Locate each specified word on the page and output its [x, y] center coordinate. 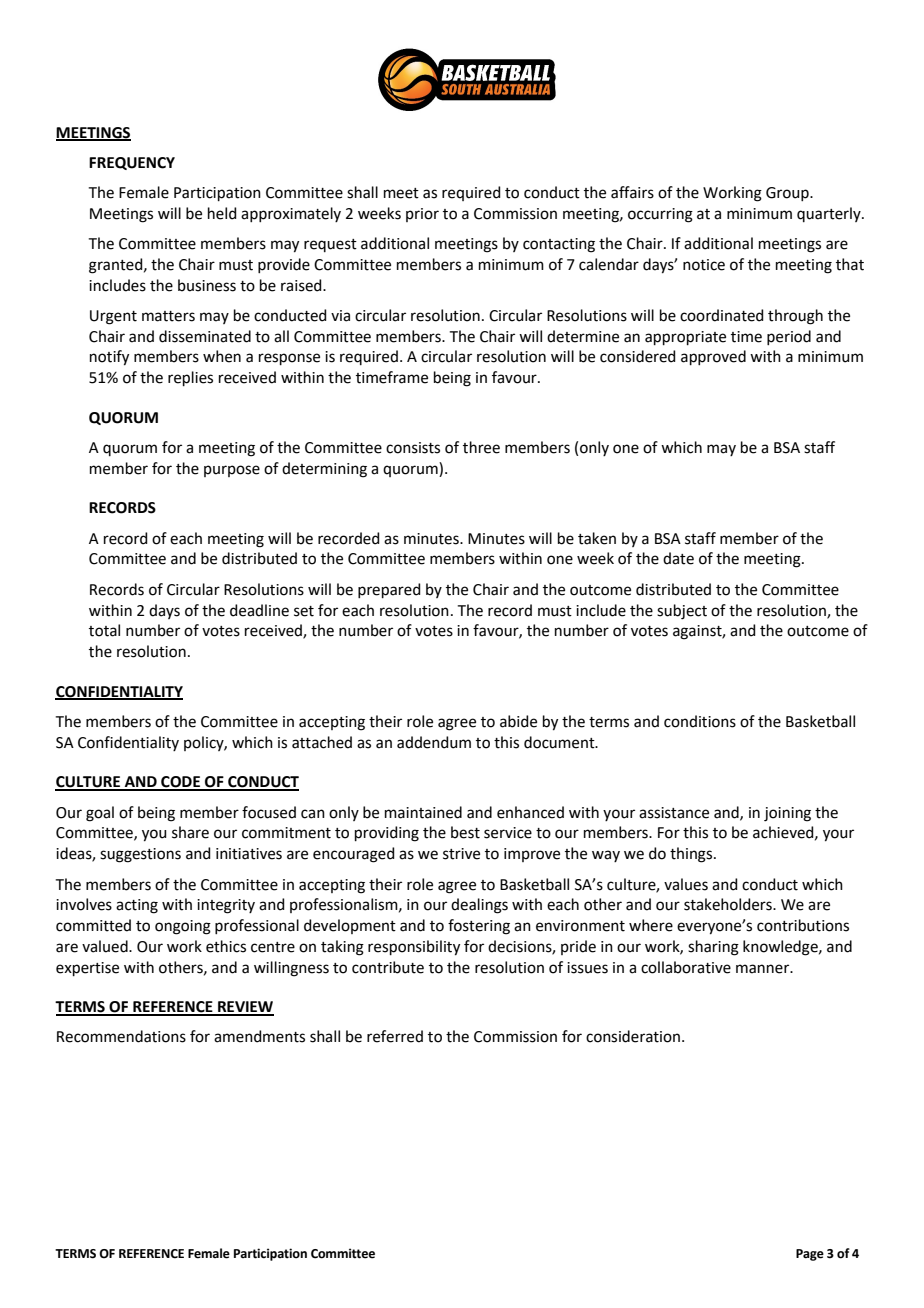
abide [518, 721]
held [222, 213]
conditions [700, 721]
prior [422, 215]
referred [395, 1036]
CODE [180, 783]
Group [788, 194]
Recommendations [121, 1036]
